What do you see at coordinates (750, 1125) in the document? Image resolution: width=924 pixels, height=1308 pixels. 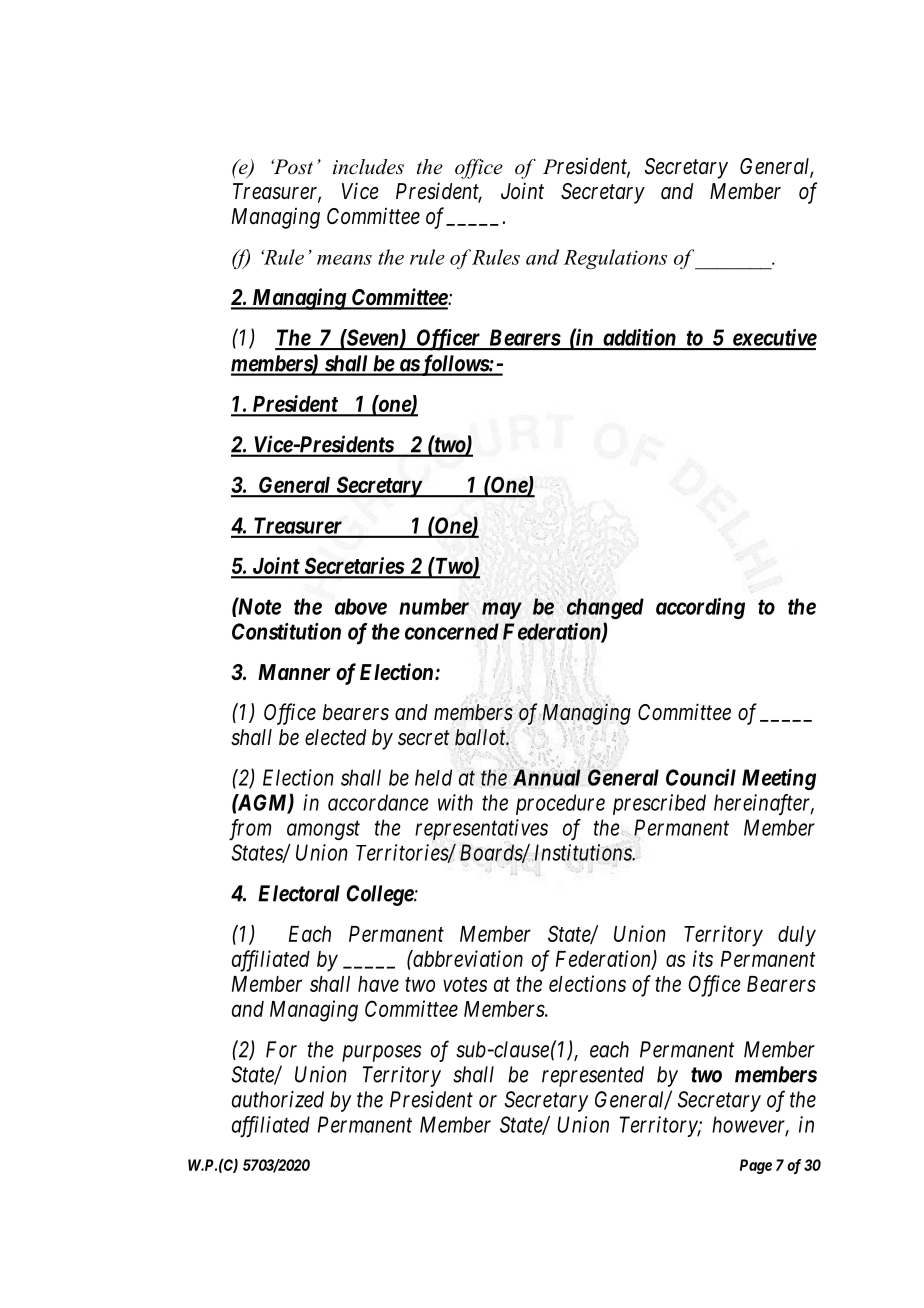 I see `however` at bounding box center [750, 1125].
